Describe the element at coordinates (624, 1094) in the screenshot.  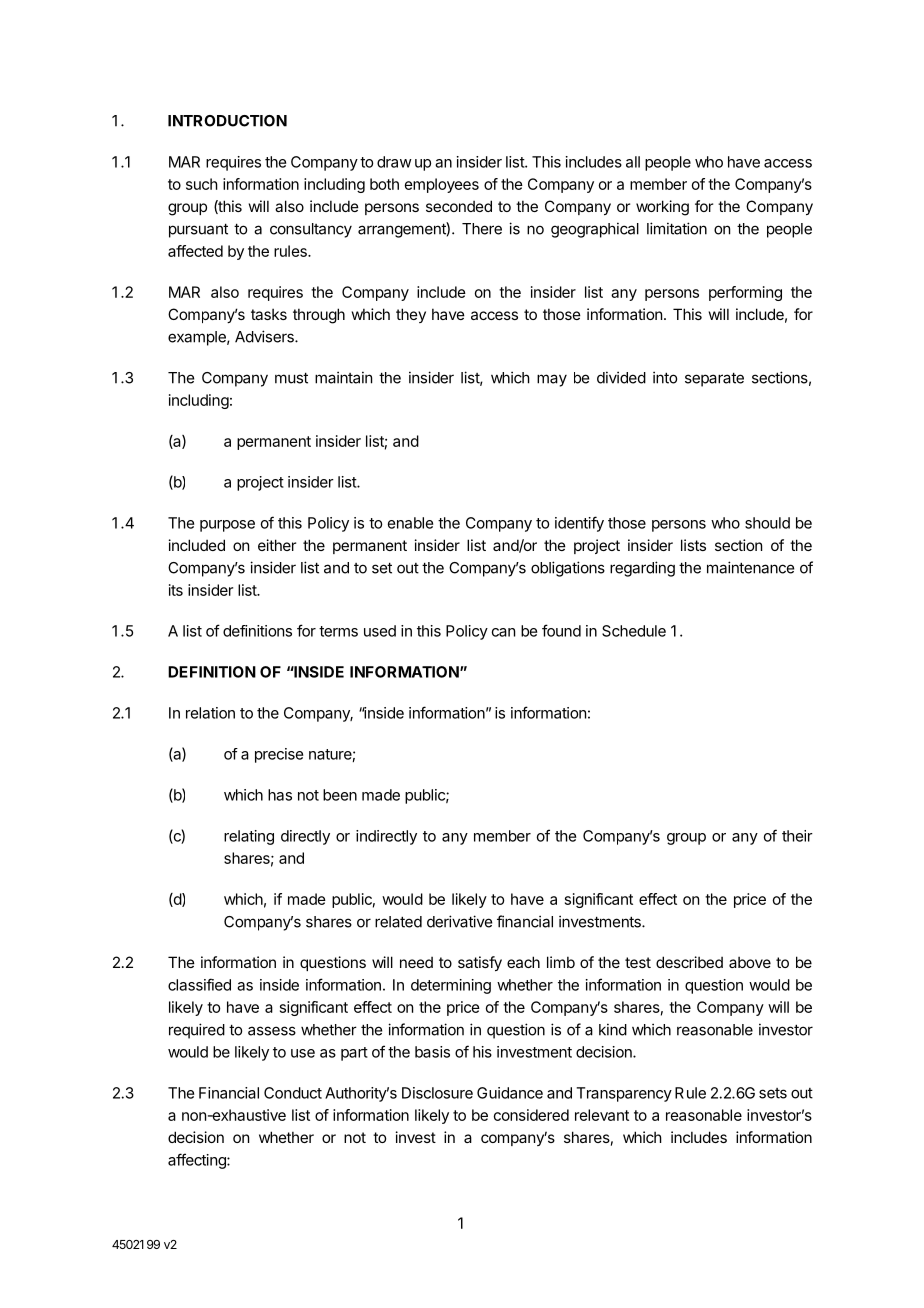
I see `Transparency` at that location.
